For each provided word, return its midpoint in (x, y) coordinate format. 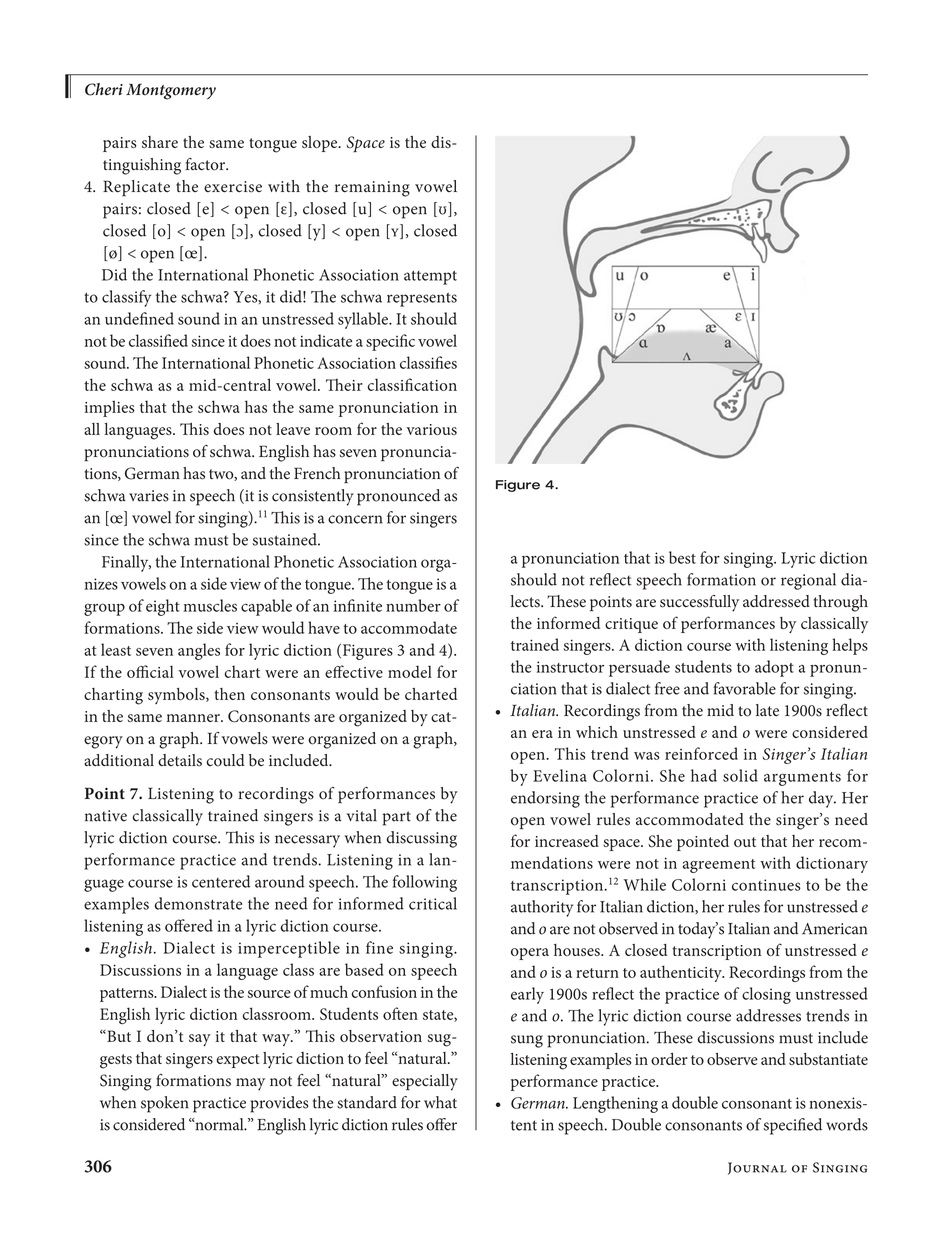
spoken (165, 1104)
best (682, 557)
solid (740, 775)
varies (149, 496)
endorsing (545, 799)
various (431, 429)
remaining (372, 189)
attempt (430, 277)
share (160, 142)
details (180, 760)
